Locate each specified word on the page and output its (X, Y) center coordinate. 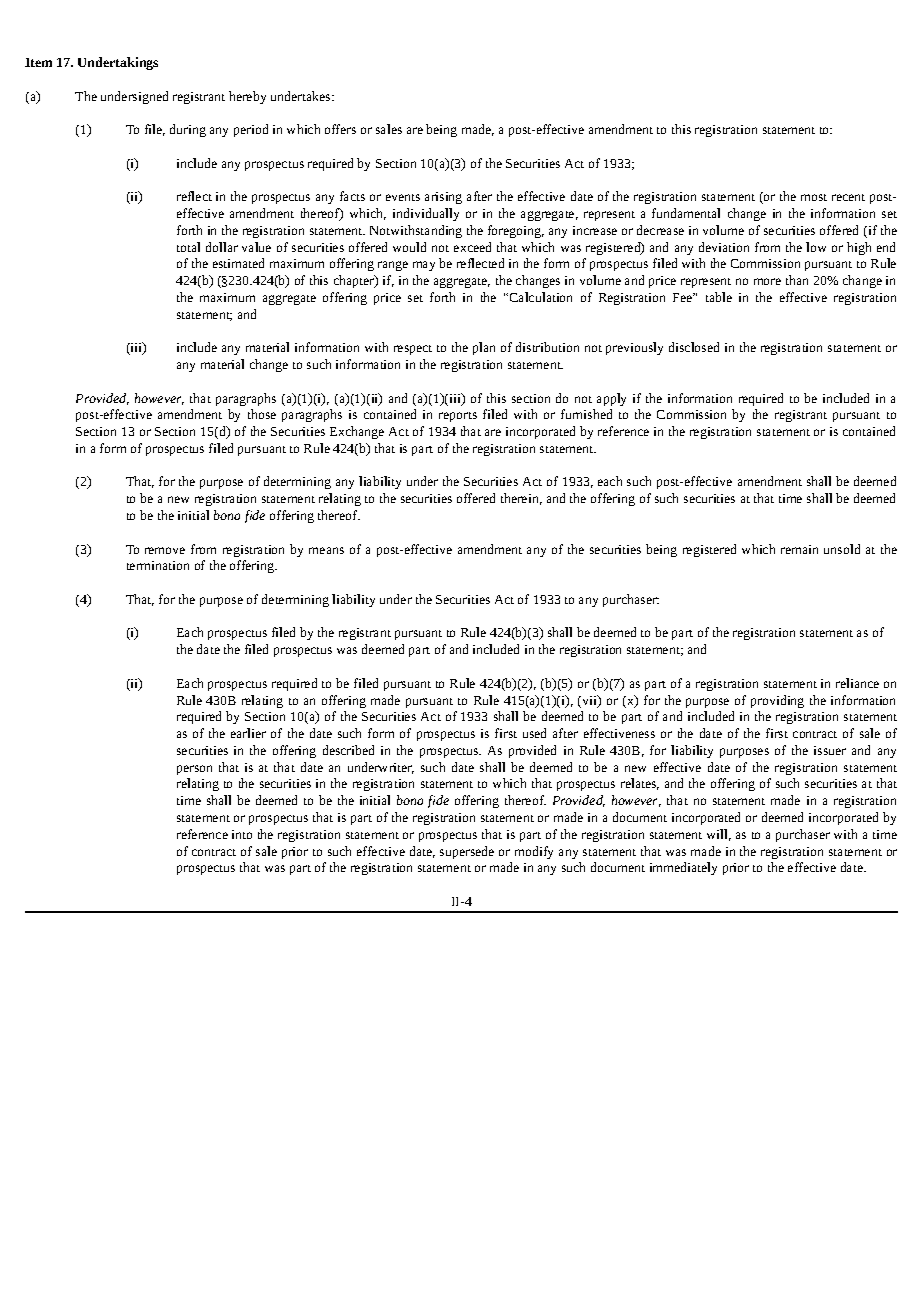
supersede (467, 852)
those (262, 414)
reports (458, 417)
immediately (683, 868)
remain (799, 549)
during (188, 130)
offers (340, 129)
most (814, 197)
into (242, 834)
